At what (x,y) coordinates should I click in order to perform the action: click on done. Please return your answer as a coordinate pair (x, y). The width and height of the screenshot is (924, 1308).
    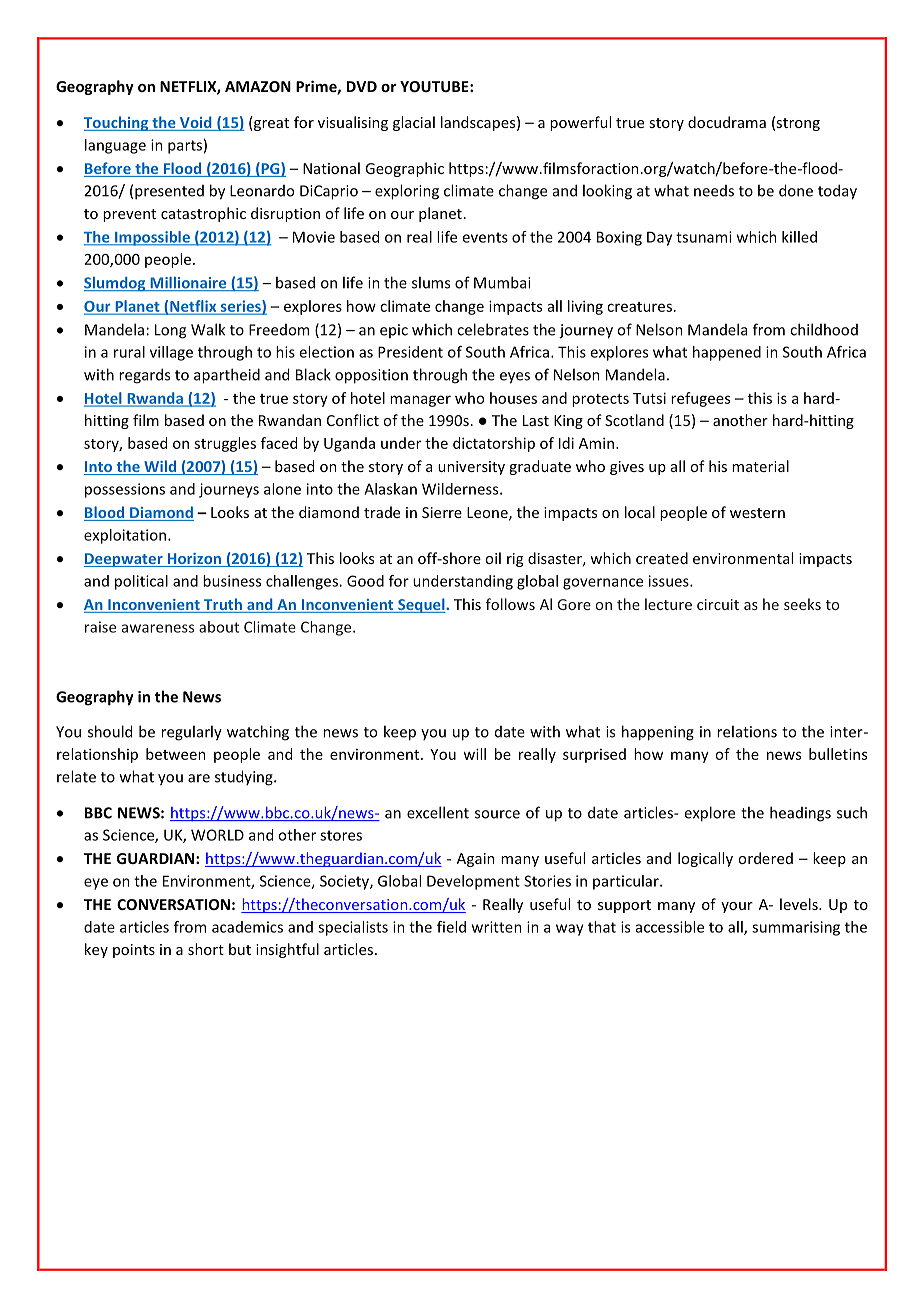
    Looking at the image, I should click on (796, 190).
